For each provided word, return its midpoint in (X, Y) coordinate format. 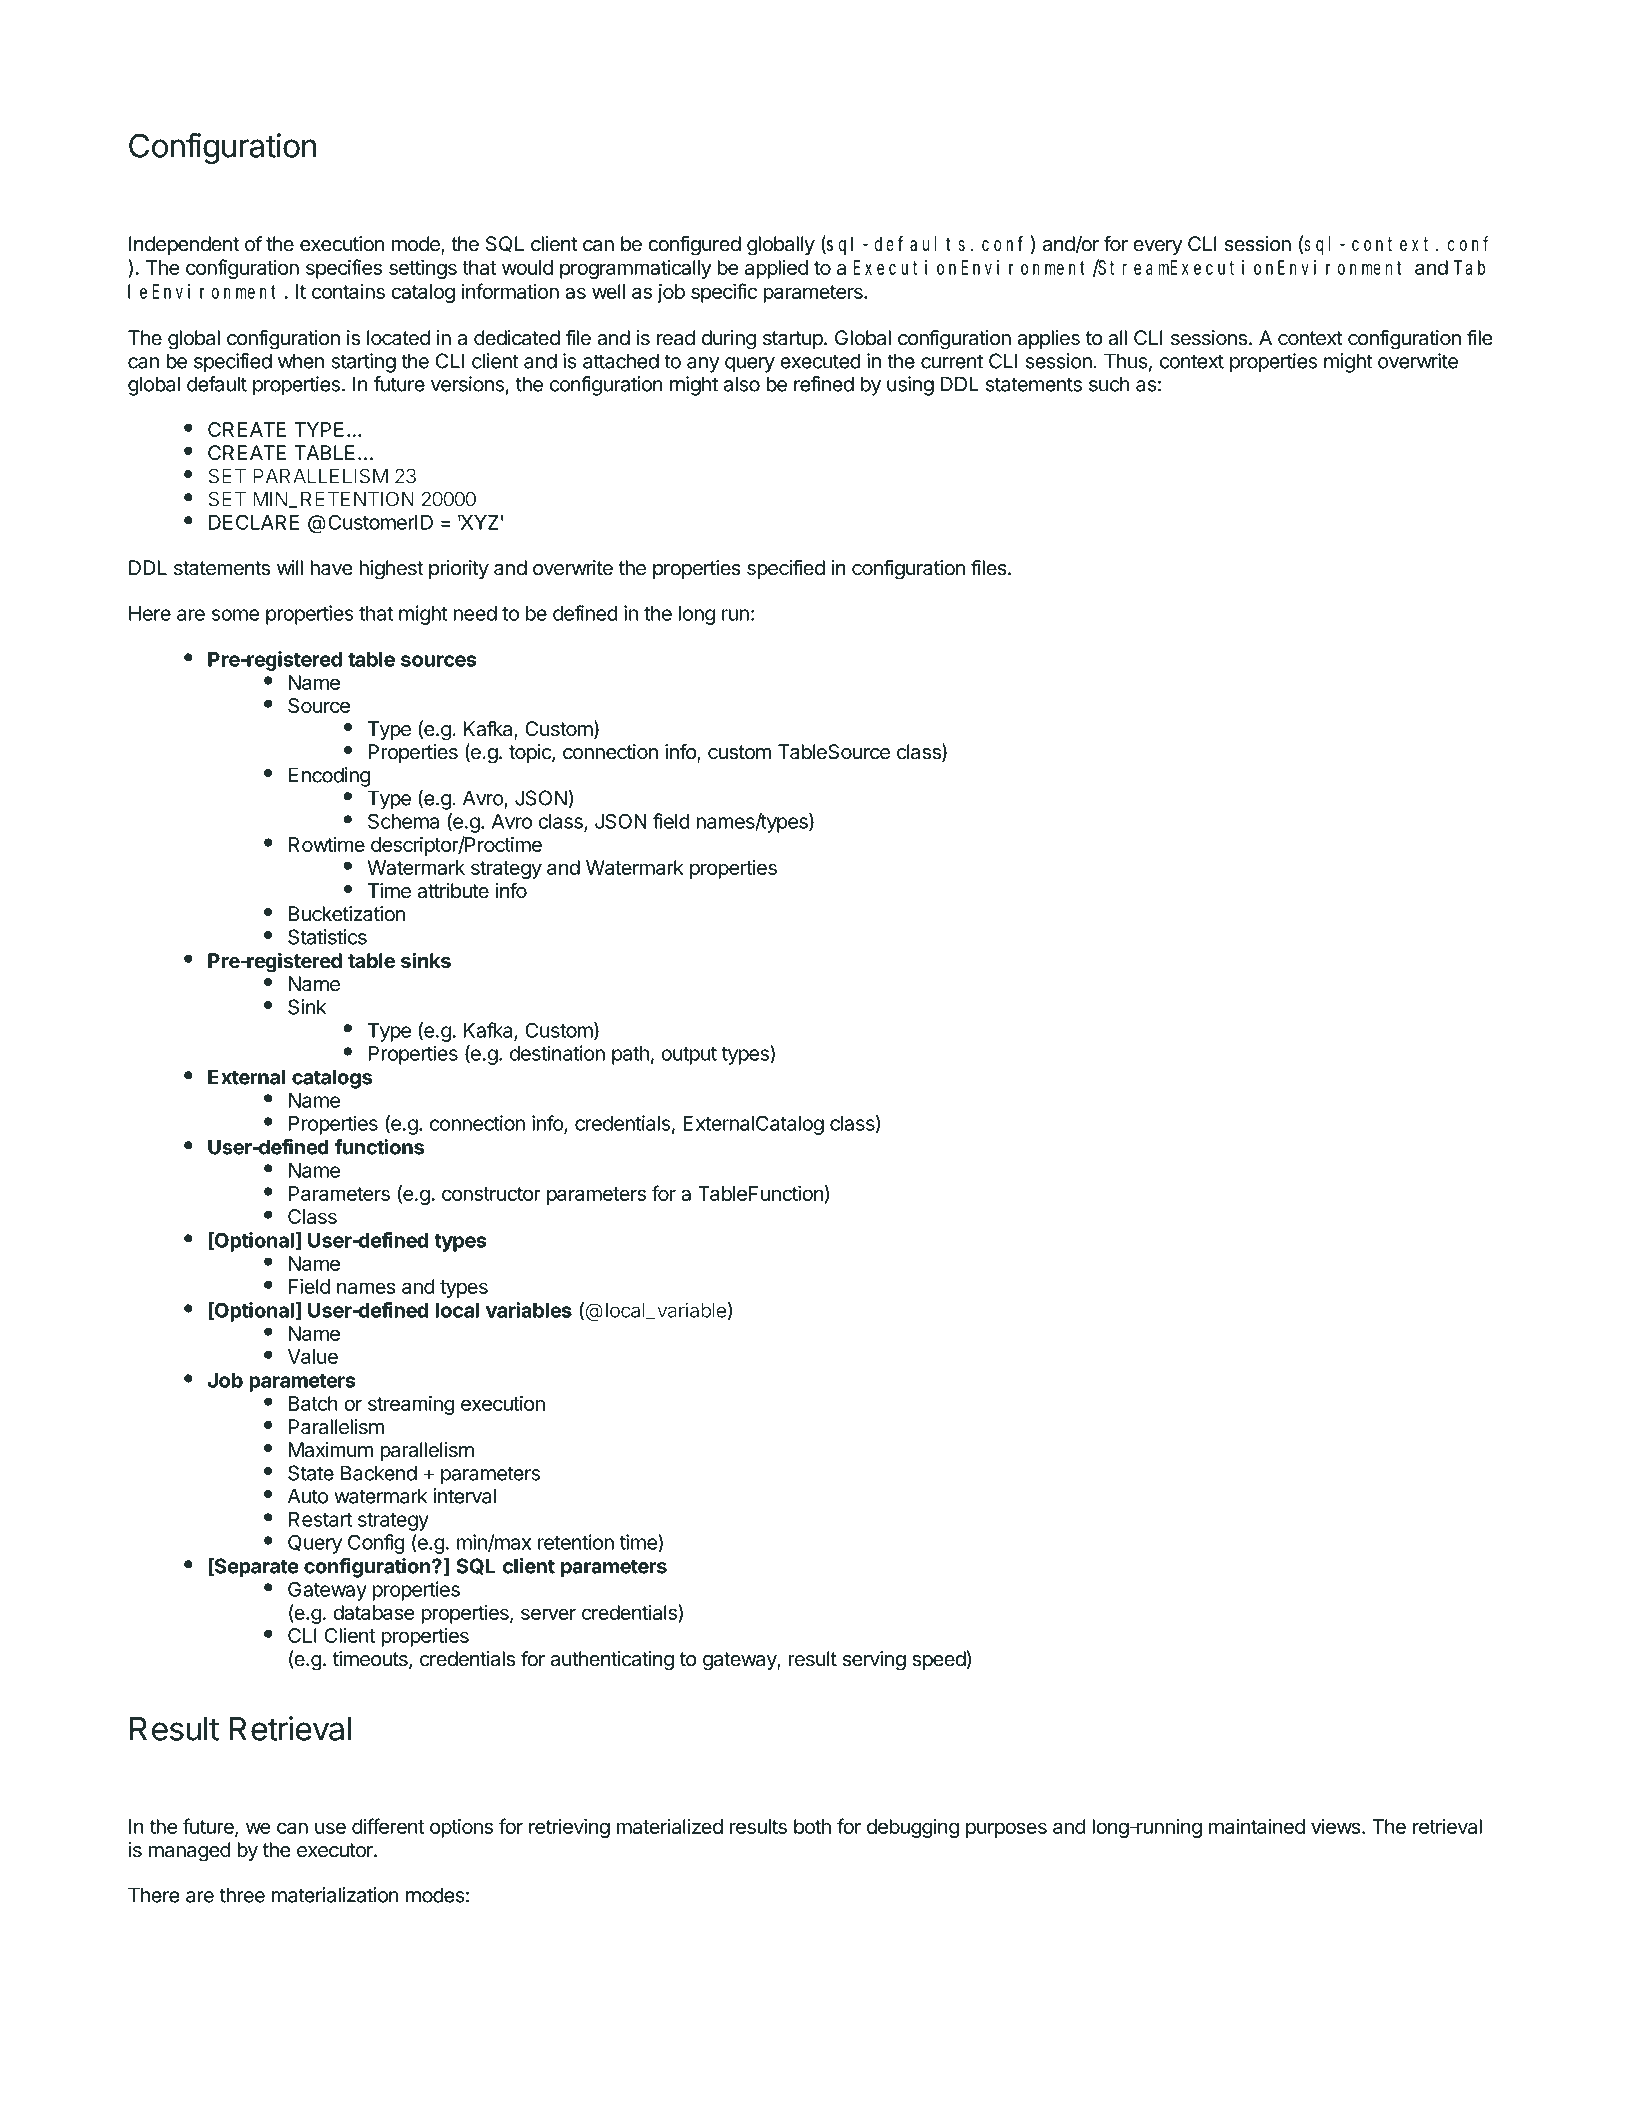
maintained (1257, 1826)
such (1109, 384)
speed (939, 1660)
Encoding (329, 777)
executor (336, 1850)
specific (724, 293)
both (812, 1826)
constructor (491, 1194)
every (1158, 248)
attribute (453, 891)
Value (313, 1356)
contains (348, 291)
